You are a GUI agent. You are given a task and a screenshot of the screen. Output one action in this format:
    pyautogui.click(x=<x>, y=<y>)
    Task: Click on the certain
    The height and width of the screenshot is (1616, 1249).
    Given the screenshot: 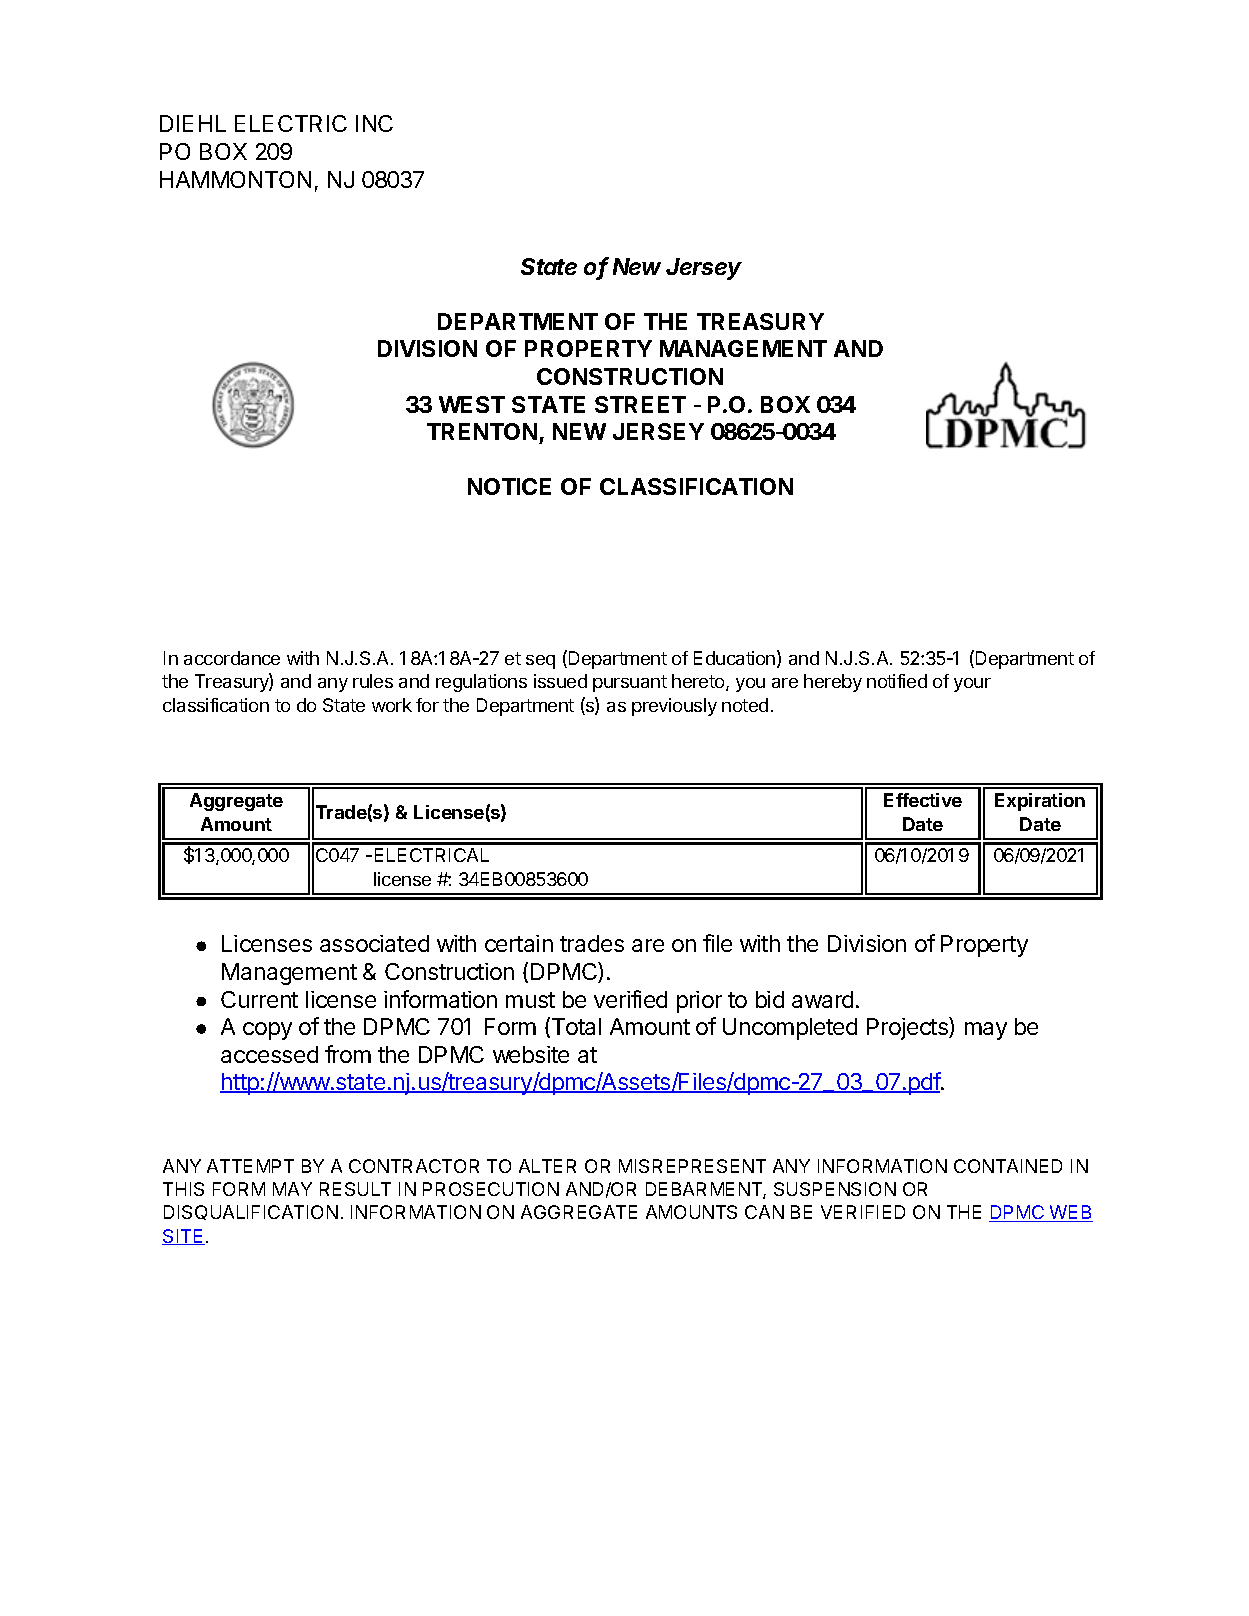 What is the action you would take?
    pyautogui.click(x=519, y=943)
